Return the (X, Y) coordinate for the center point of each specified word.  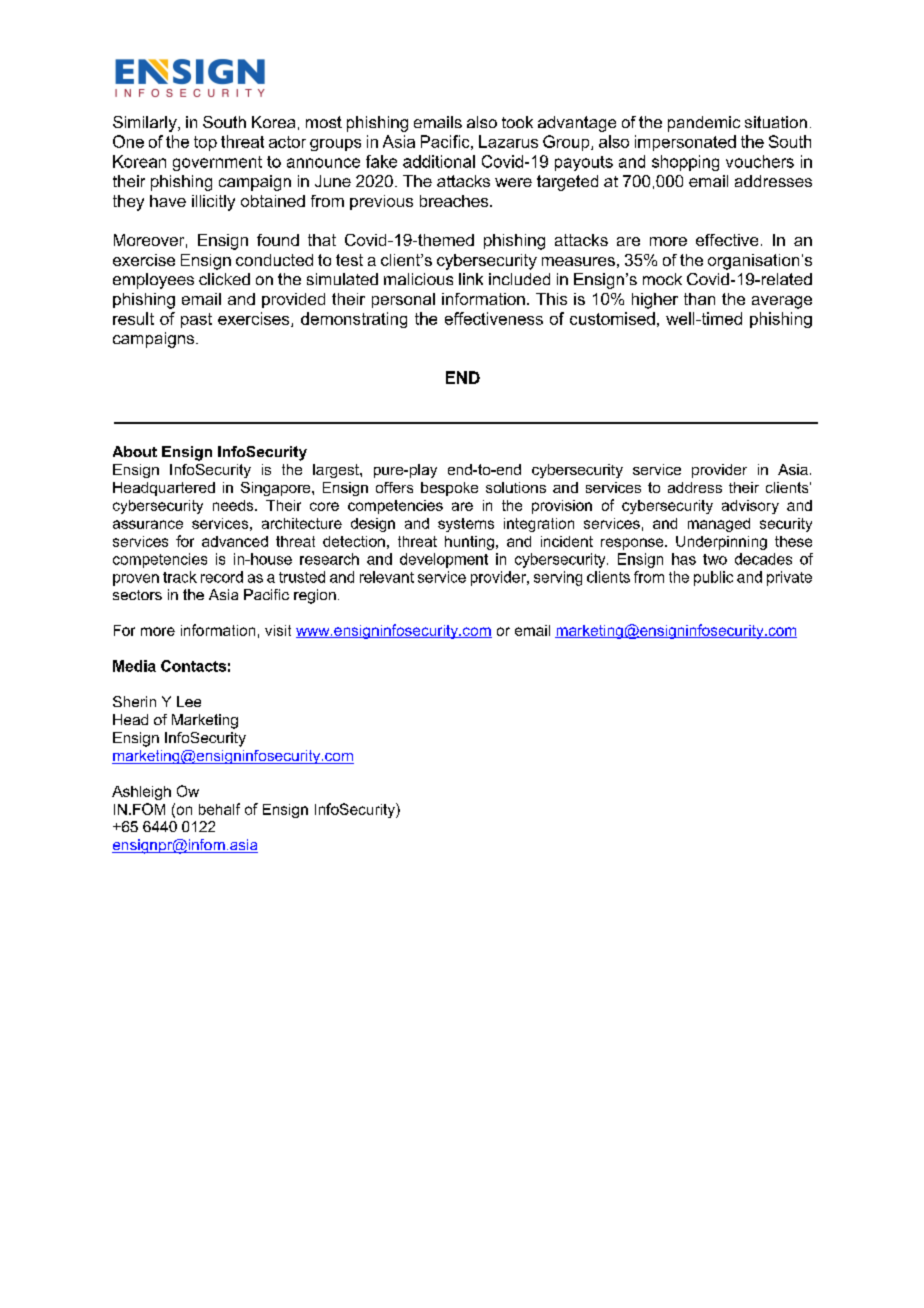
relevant (387, 577)
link (471, 279)
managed (719, 525)
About (135, 451)
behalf (219, 809)
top (205, 143)
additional (439, 161)
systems (466, 525)
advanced (235, 541)
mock (662, 279)
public (713, 578)
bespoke (449, 489)
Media (134, 666)
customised (612, 318)
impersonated (685, 143)
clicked (224, 279)
